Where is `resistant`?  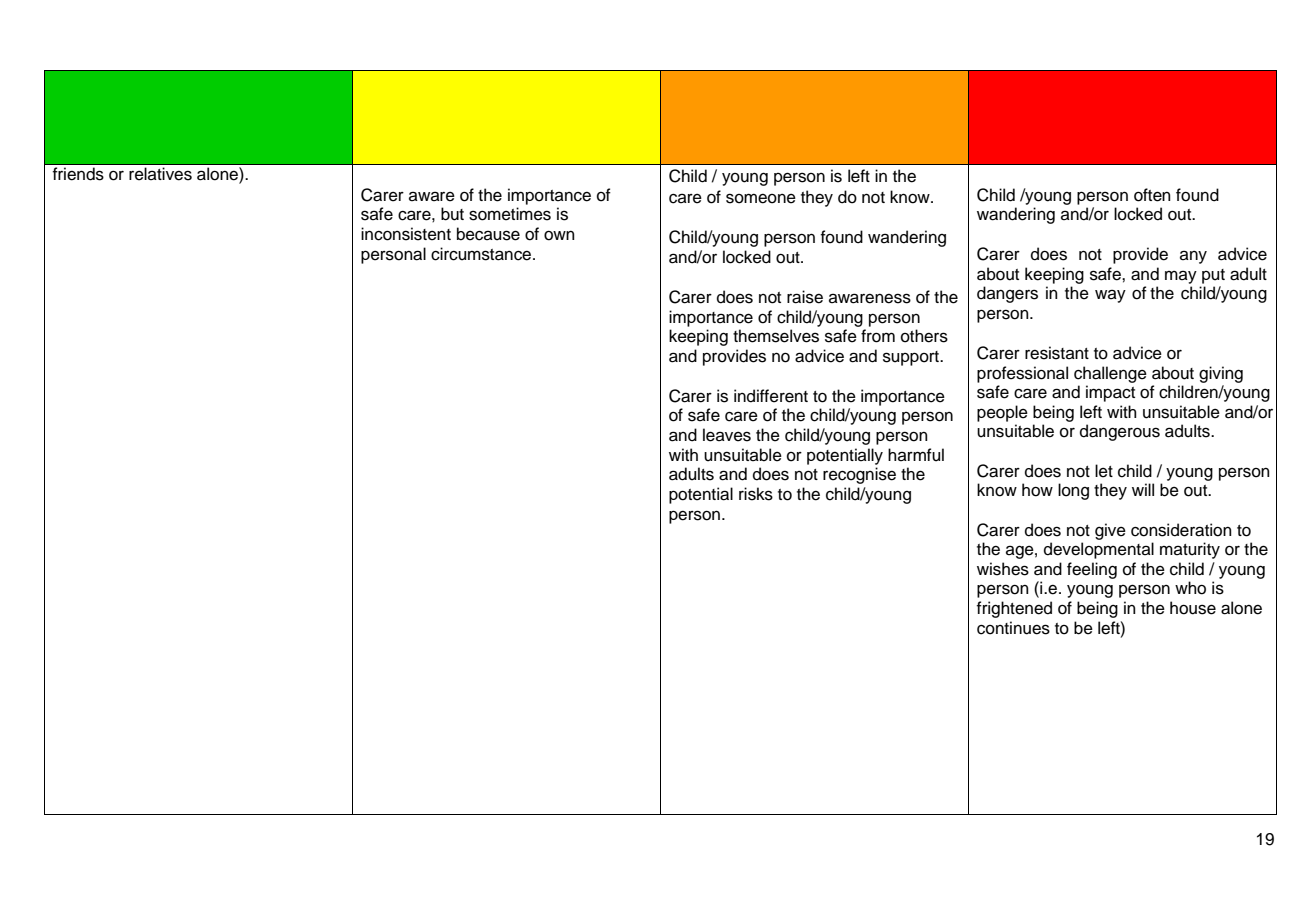
resistant is located at coordinates (1057, 353).
